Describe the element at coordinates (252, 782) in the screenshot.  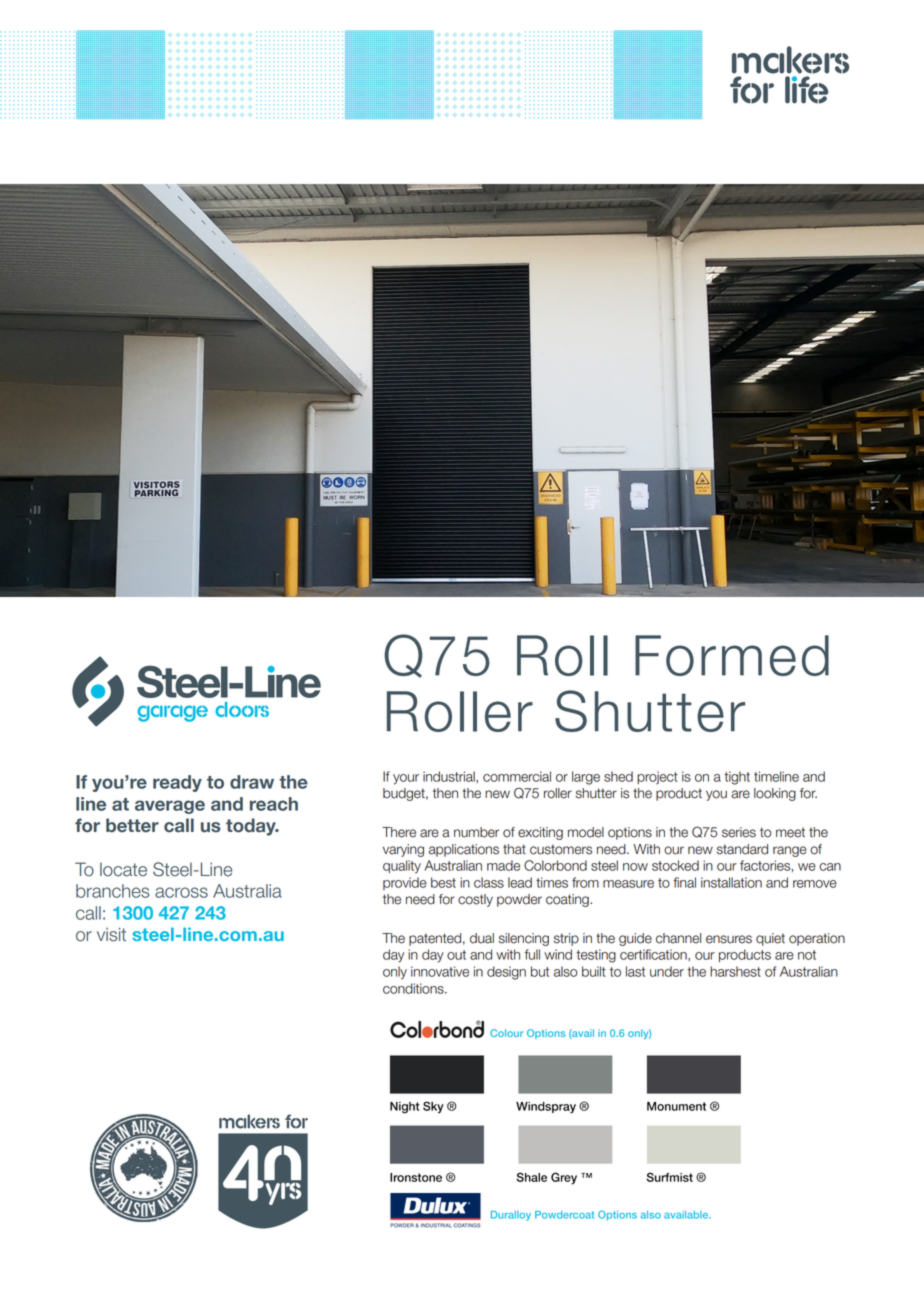
I see `draw` at that location.
